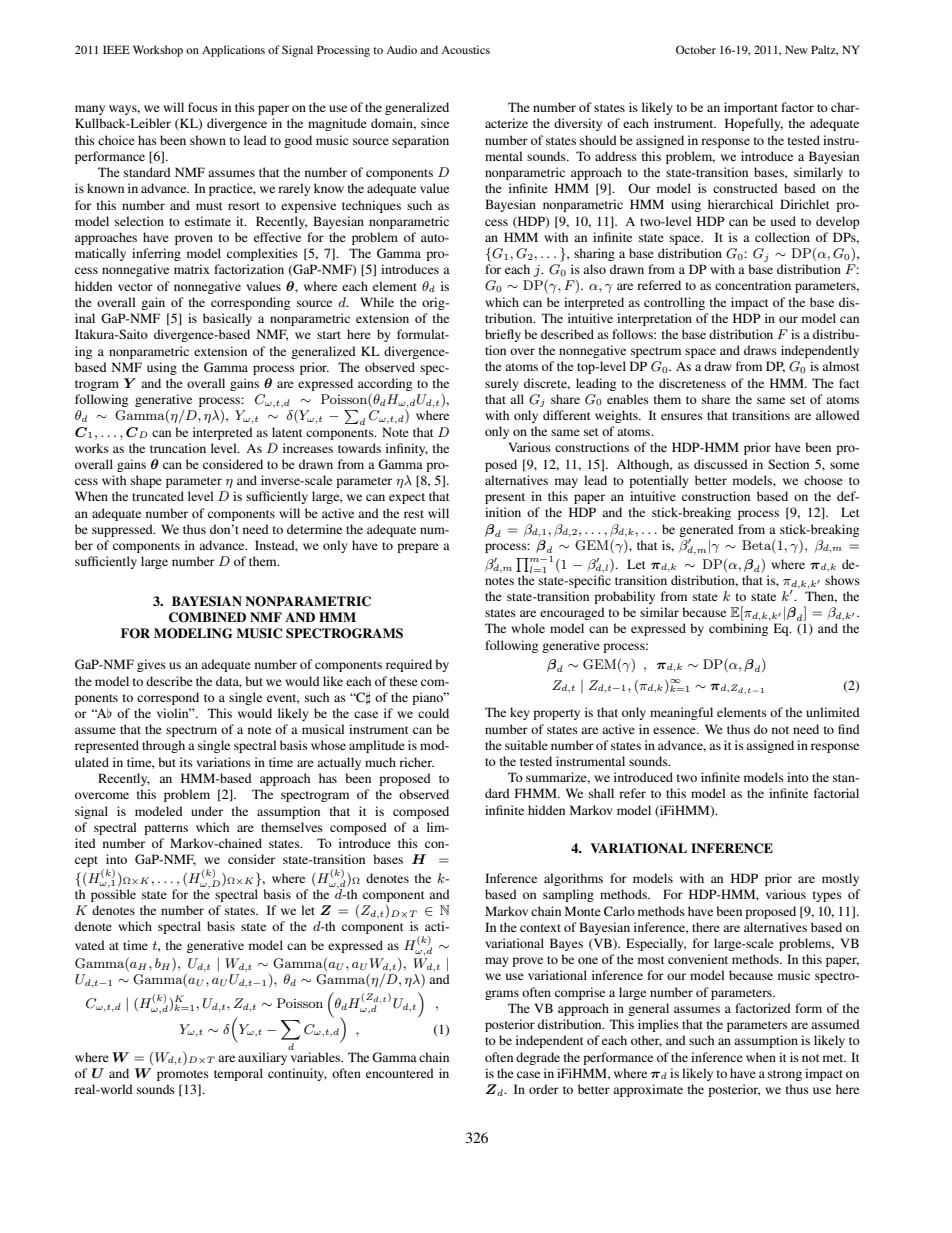 Image resolution: width=952 pixels, height=1233 pixels. Describe the element at coordinates (400, 1073) in the document. I see `encountered` at that location.
